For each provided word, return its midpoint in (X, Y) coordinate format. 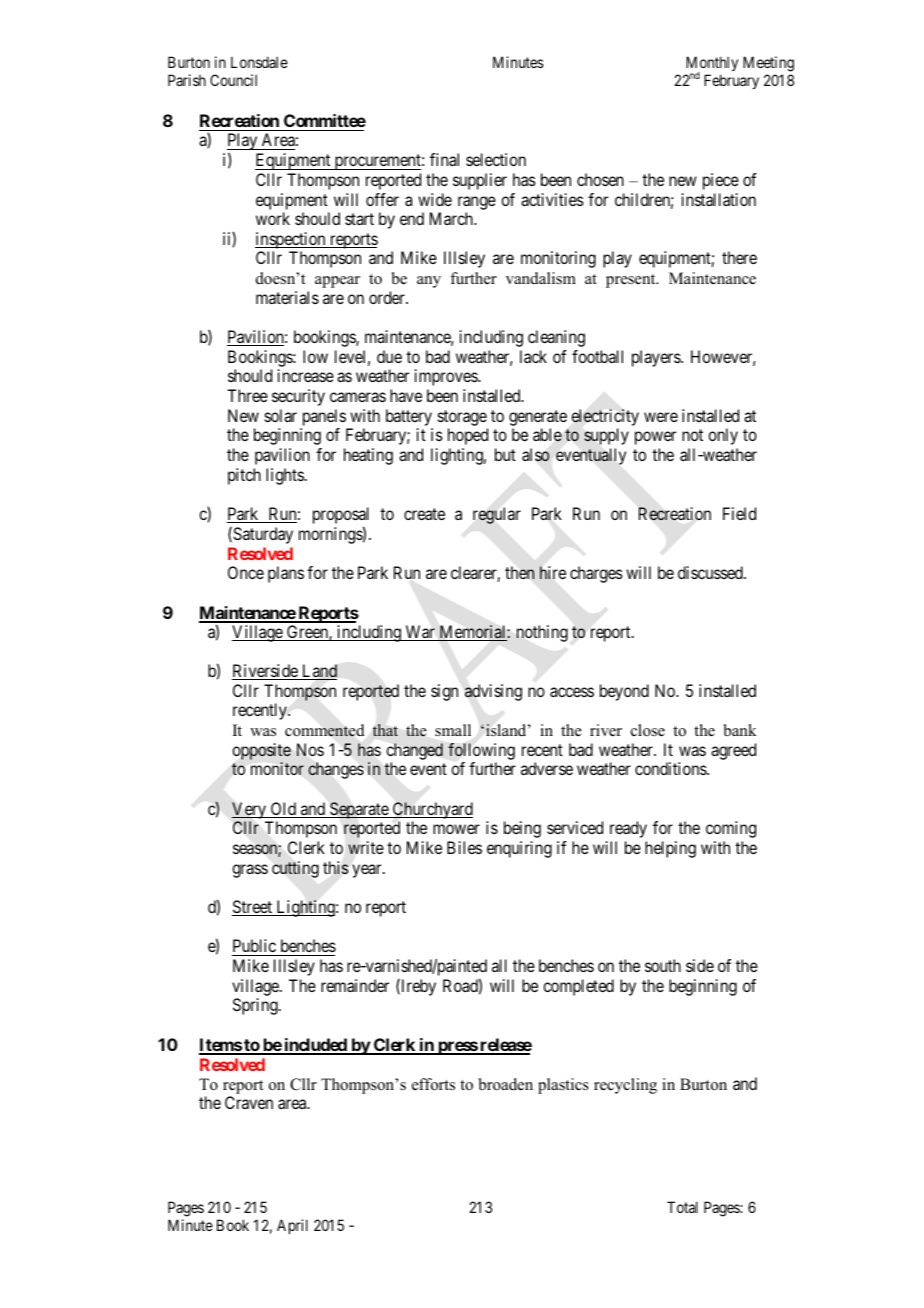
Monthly (711, 65)
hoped (468, 436)
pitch (244, 476)
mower (456, 829)
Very (250, 810)
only (723, 436)
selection (496, 159)
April (292, 1226)
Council (233, 80)
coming (731, 829)
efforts (433, 1084)
